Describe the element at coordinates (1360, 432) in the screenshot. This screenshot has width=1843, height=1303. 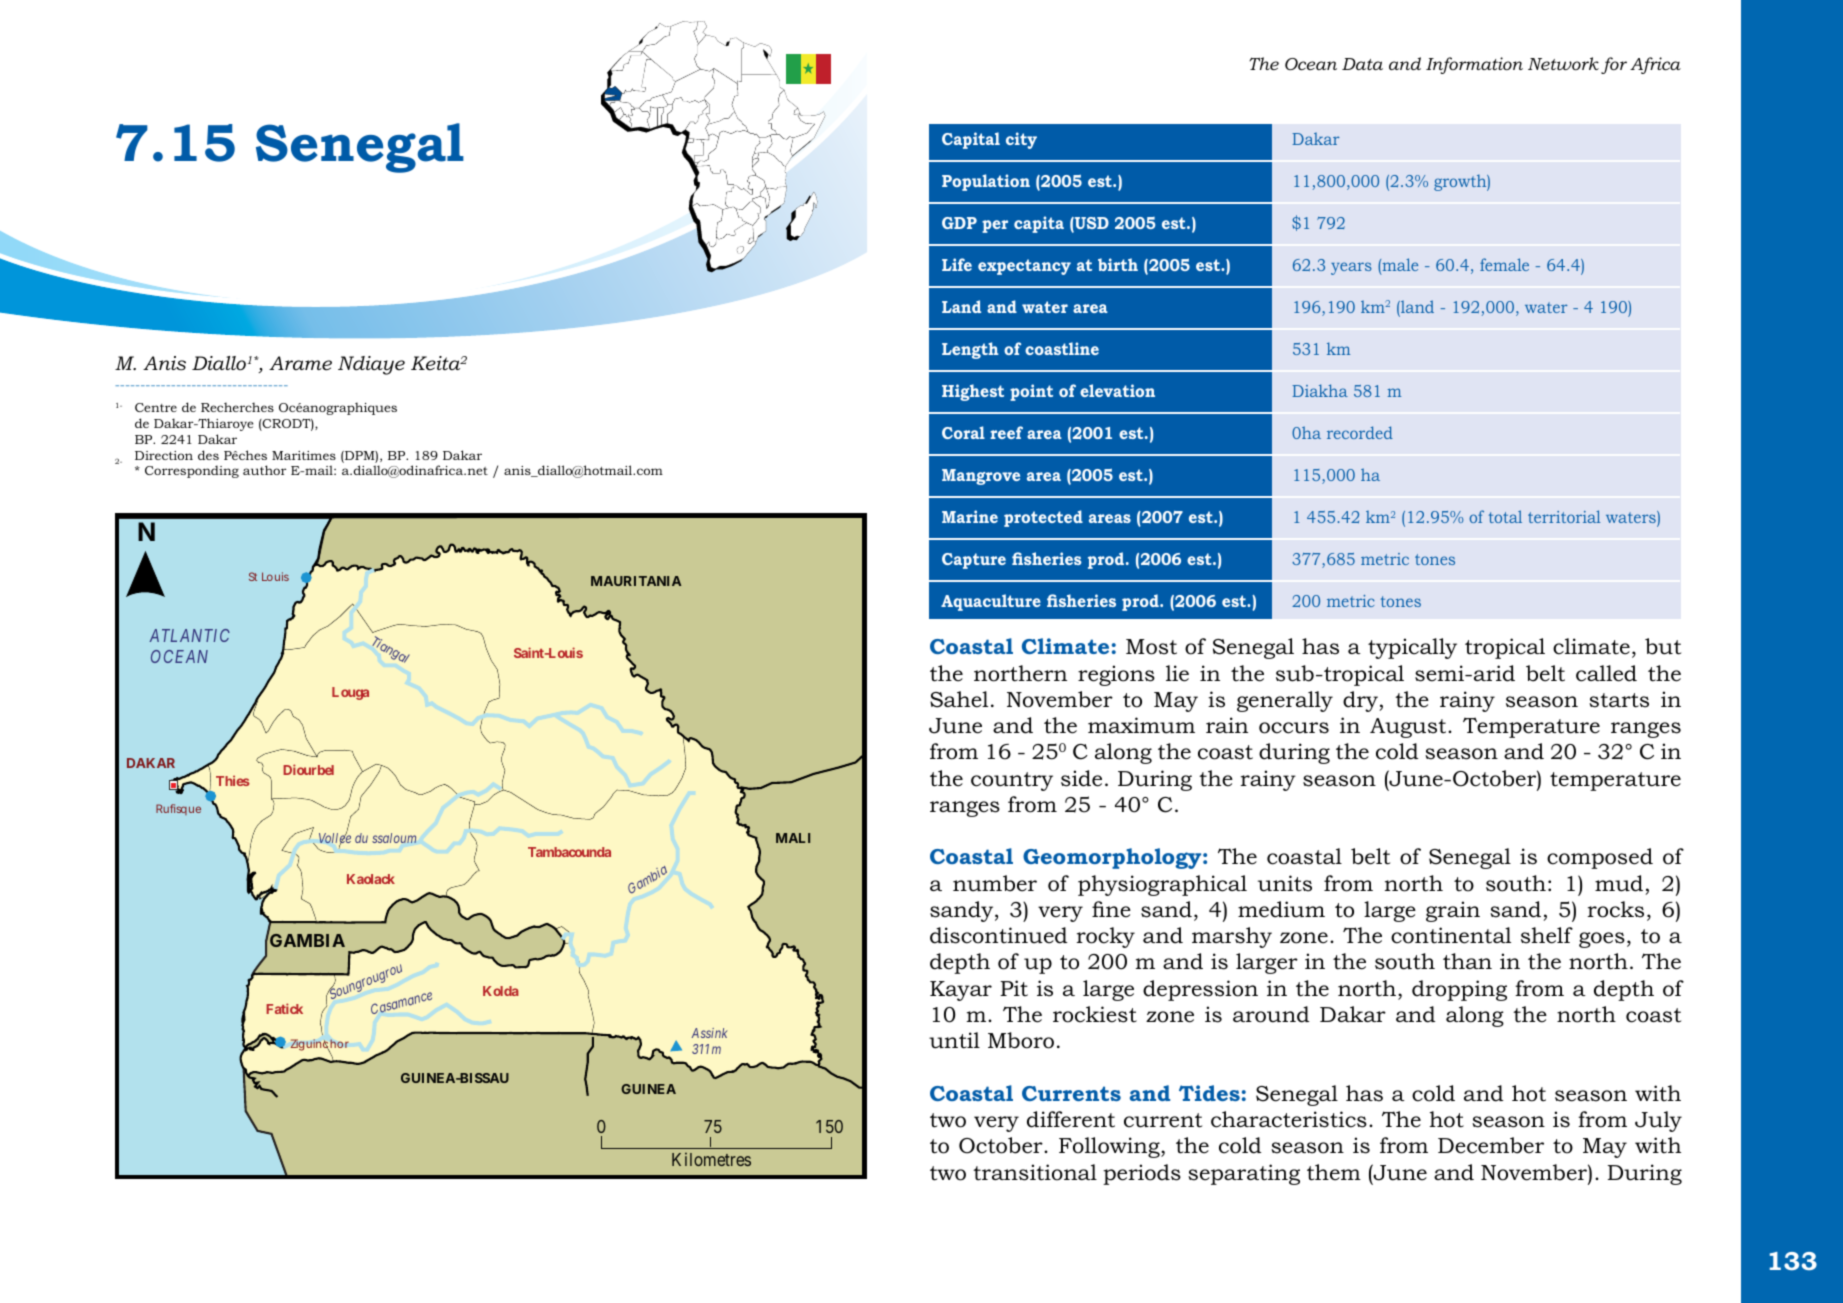
I see `recorded` at that location.
